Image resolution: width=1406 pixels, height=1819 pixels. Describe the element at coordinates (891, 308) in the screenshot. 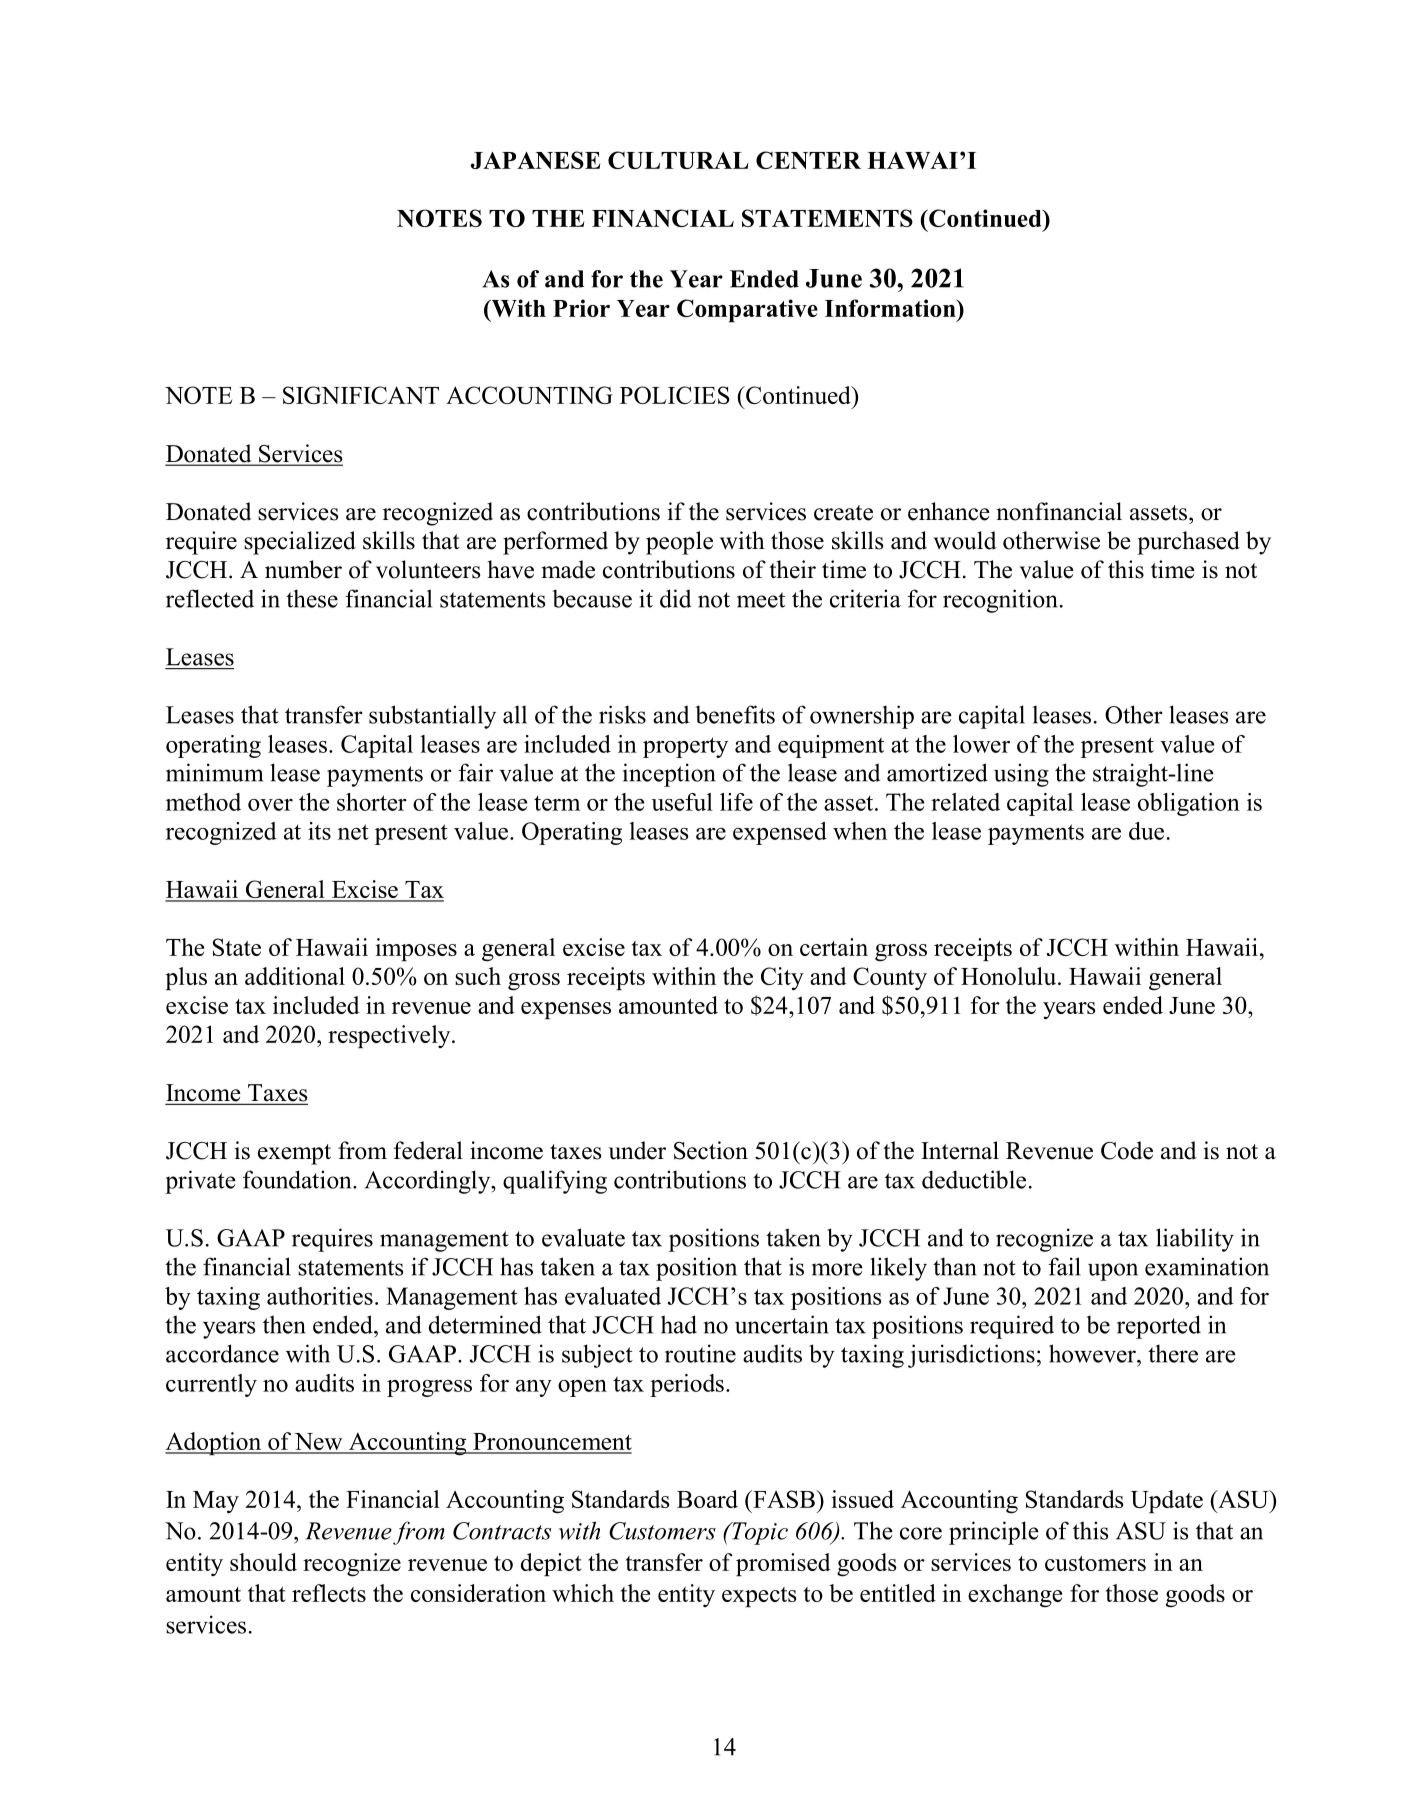

I see `Information` at that location.
